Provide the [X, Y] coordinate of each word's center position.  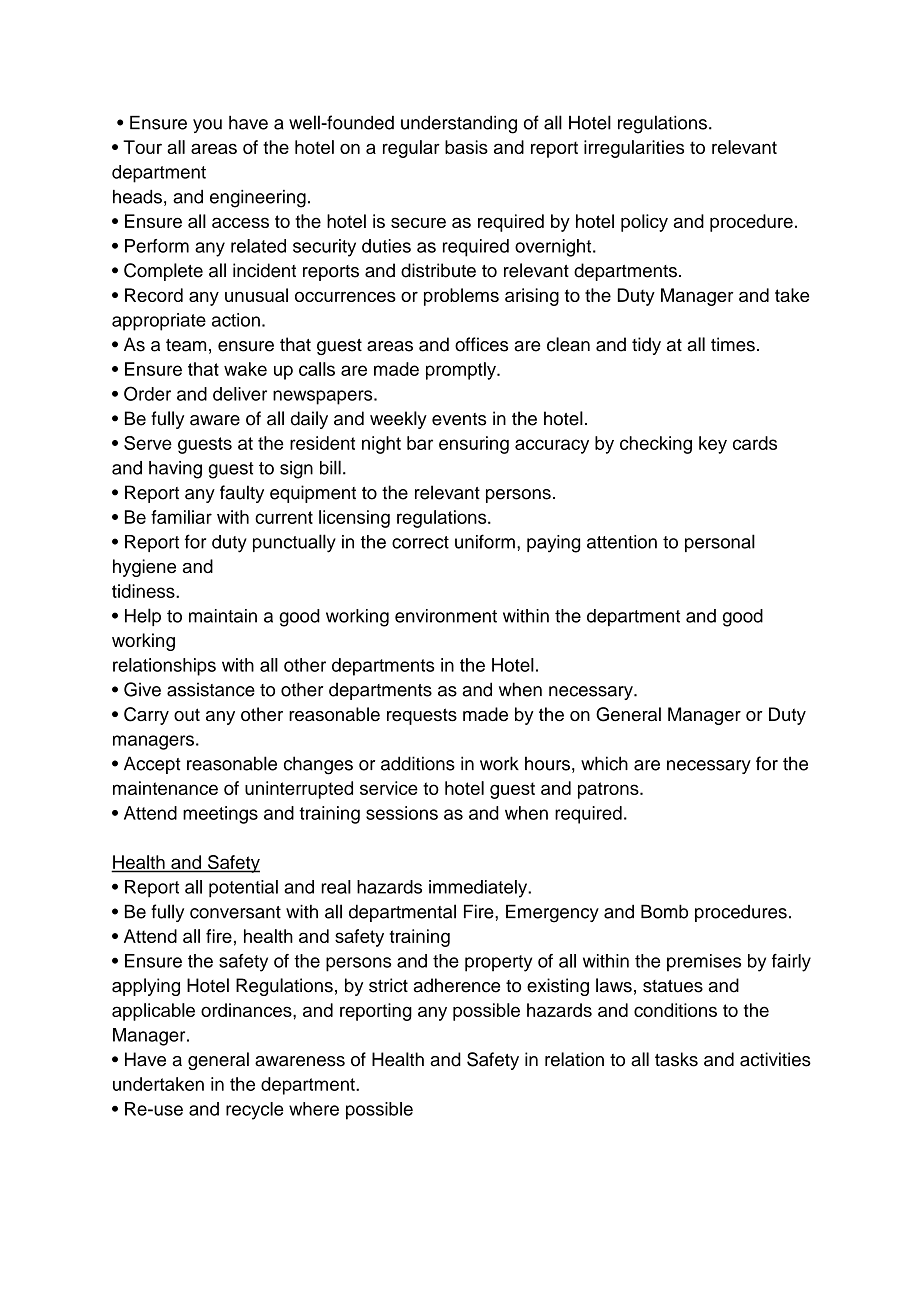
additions [418, 763]
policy [644, 223]
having [175, 470]
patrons [609, 790]
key [713, 445]
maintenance [165, 788]
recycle [255, 1111]
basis [466, 147]
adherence [456, 985]
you [207, 126]
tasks [676, 1059]
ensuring [474, 445]
